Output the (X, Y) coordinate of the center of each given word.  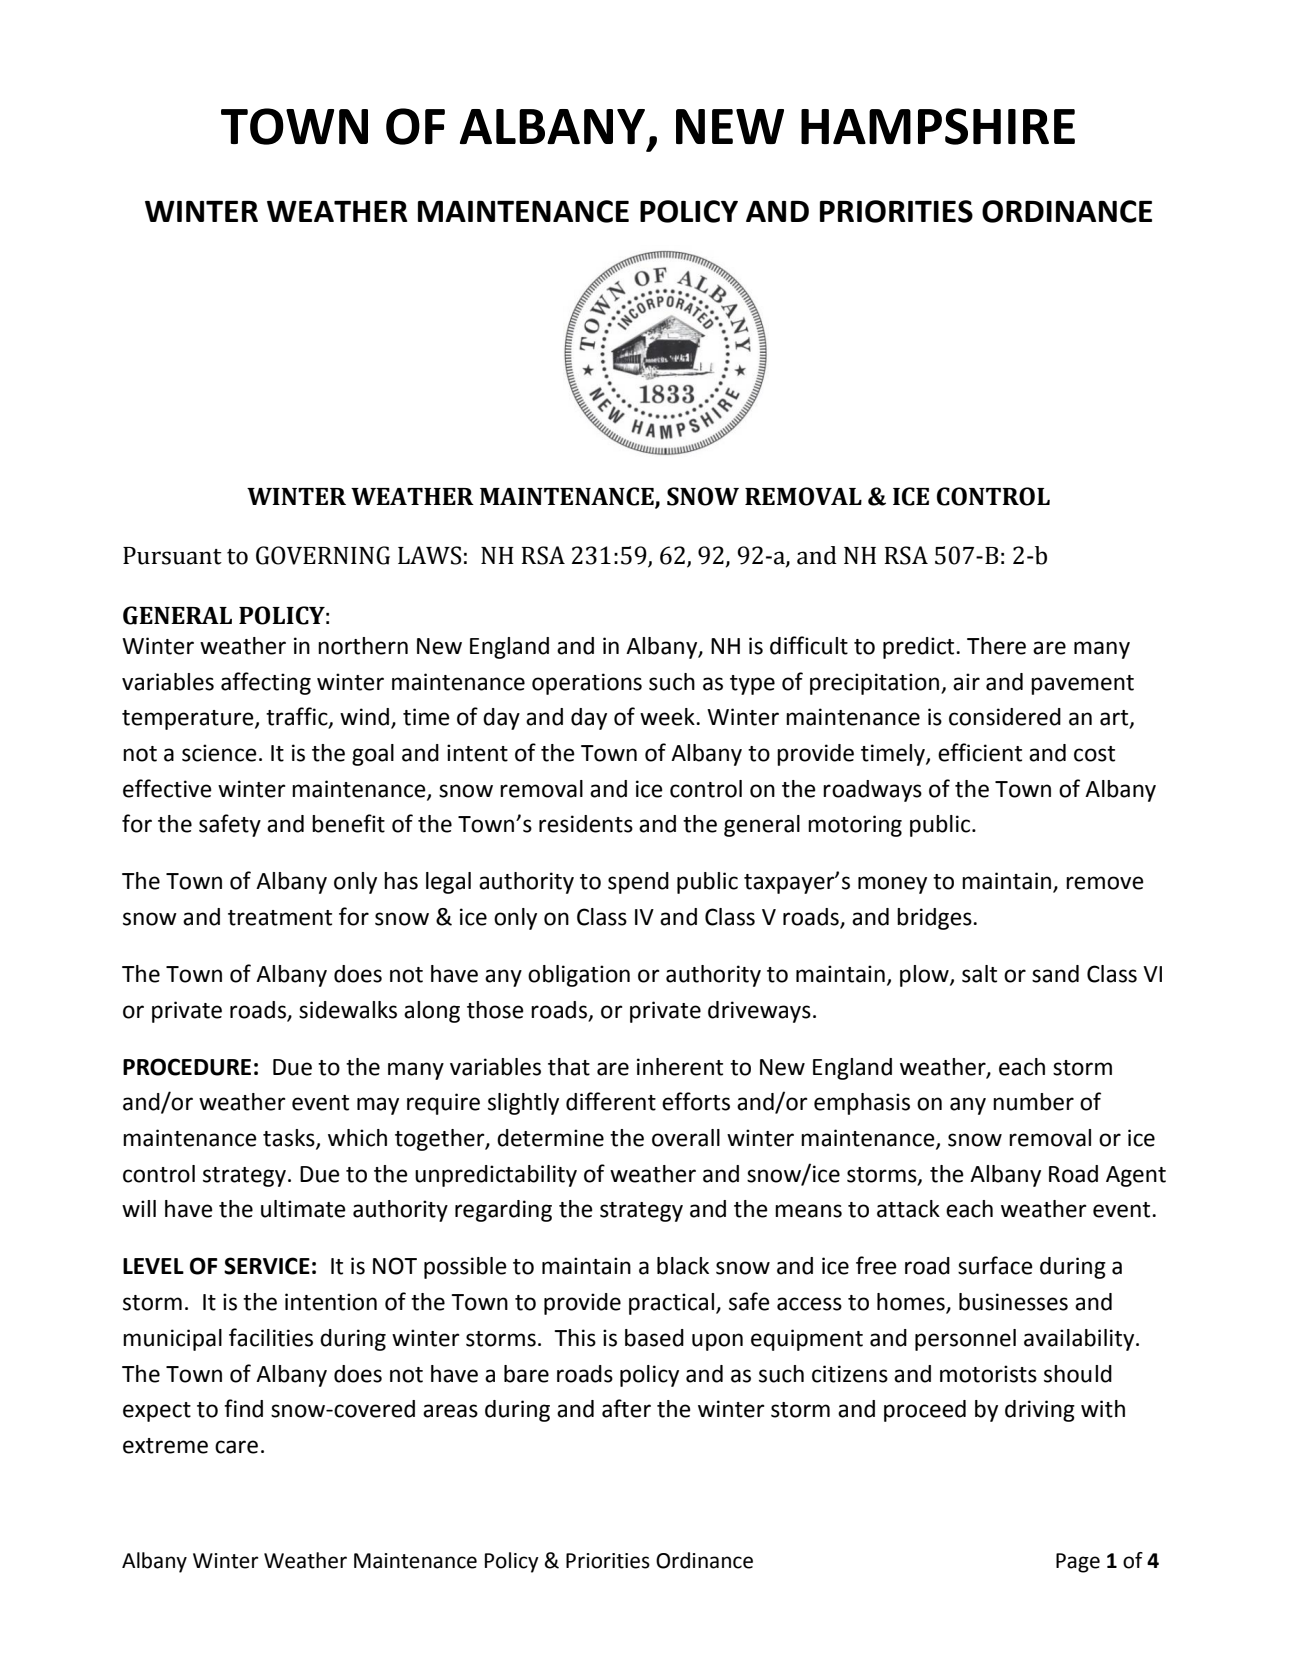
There (996, 646)
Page (1078, 1563)
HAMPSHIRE (938, 126)
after (626, 1408)
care (236, 1447)
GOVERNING (323, 555)
